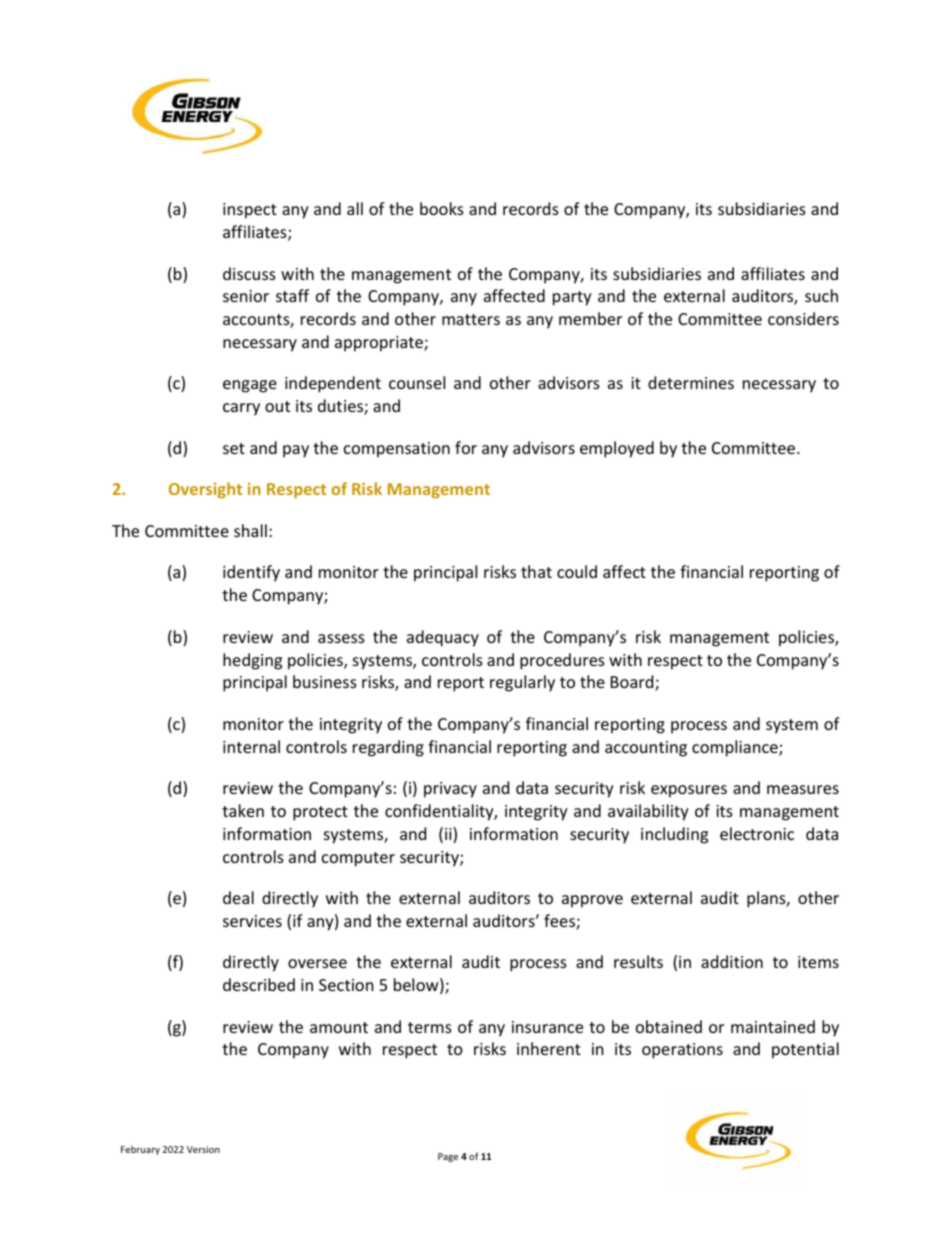 The height and width of the screenshot is (1233, 952). What do you see at coordinates (397, 450) in the screenshot?
I see `compensation` at bounding box center [397, 450].
